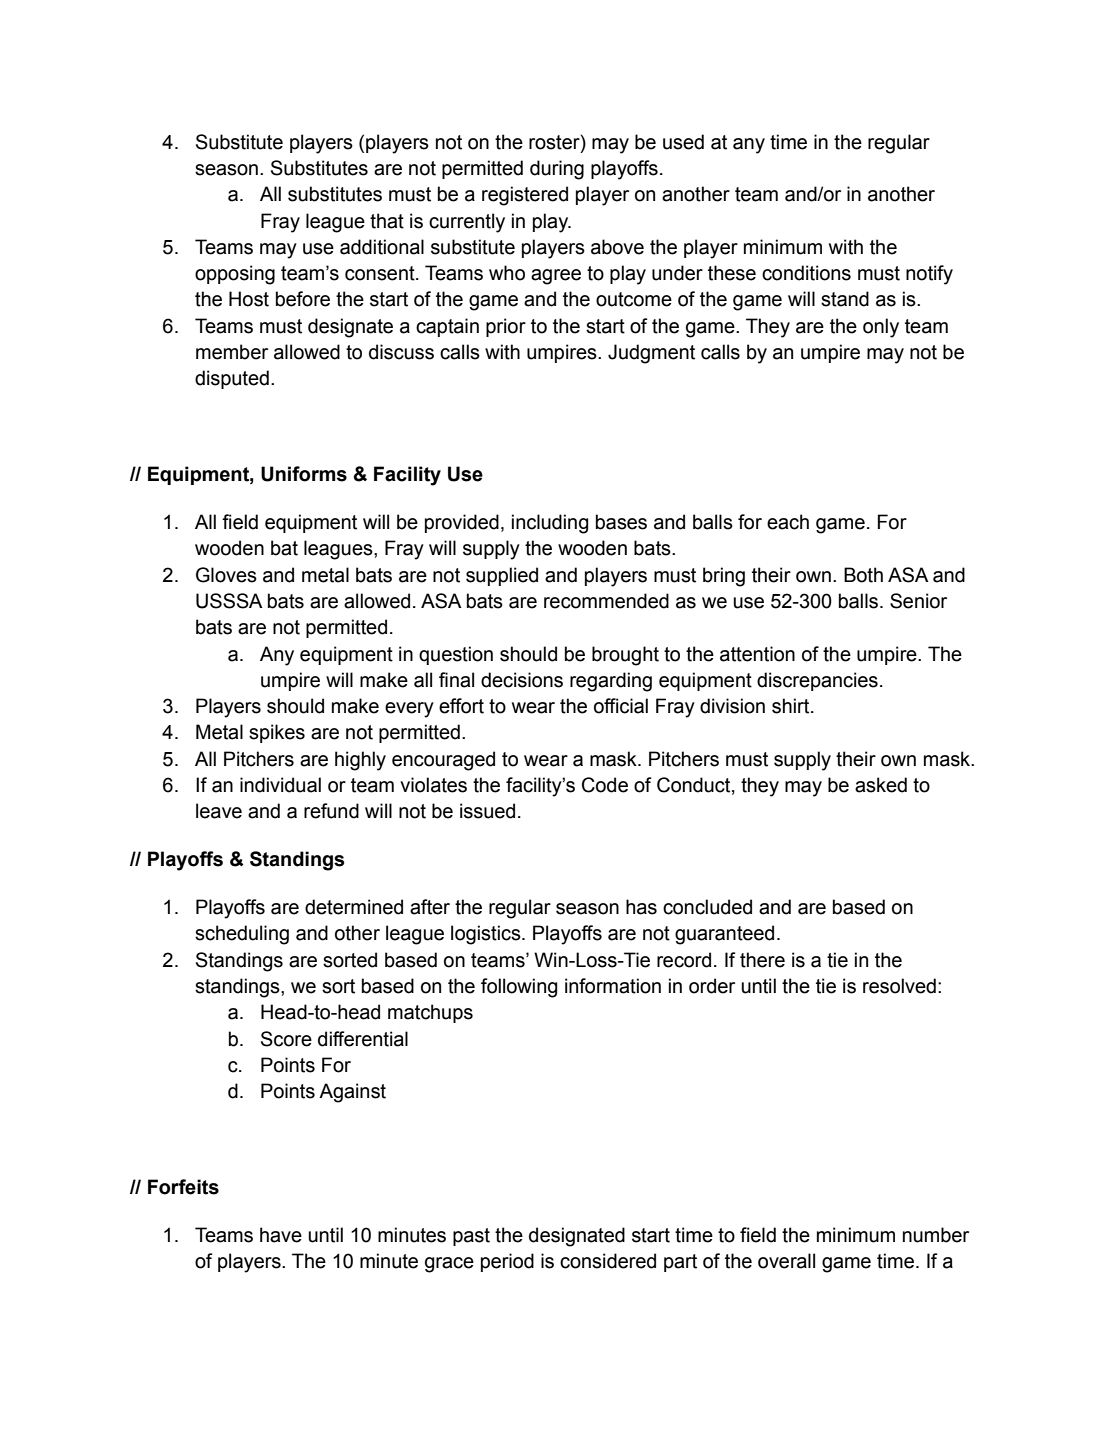  I want to click on Score, so click(286, 1039).
